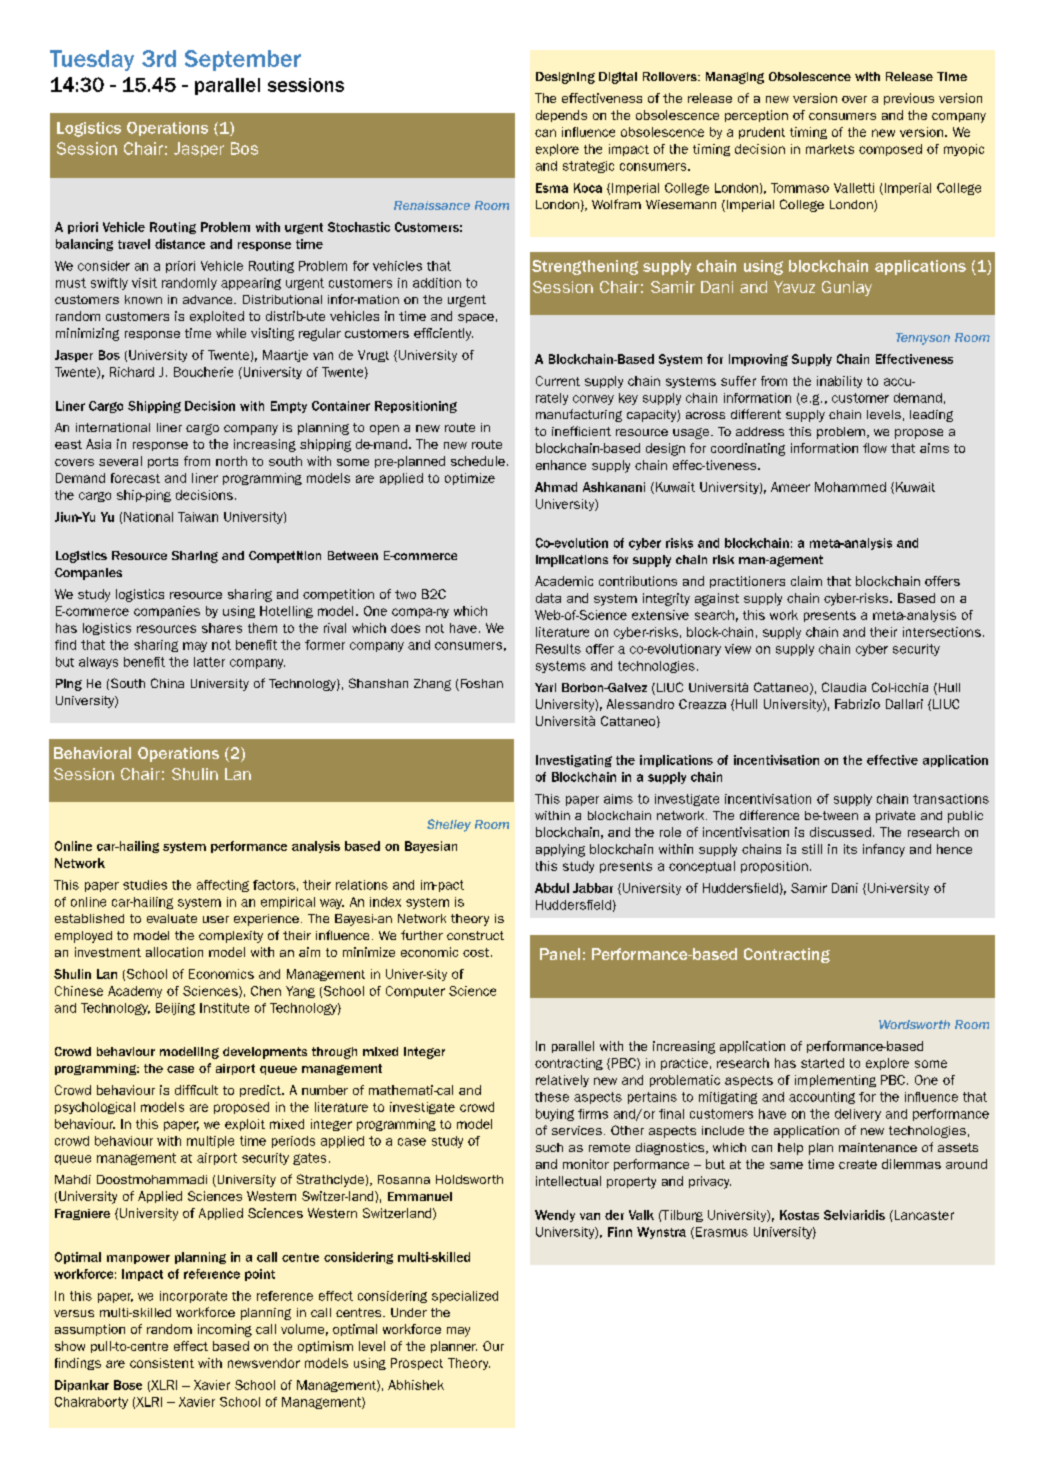 This screenshot has height=1479, width=1045. What do you see at coordinates (909, 99) in the screenshot?
I see `previous` at bounding box center [909, 99].
